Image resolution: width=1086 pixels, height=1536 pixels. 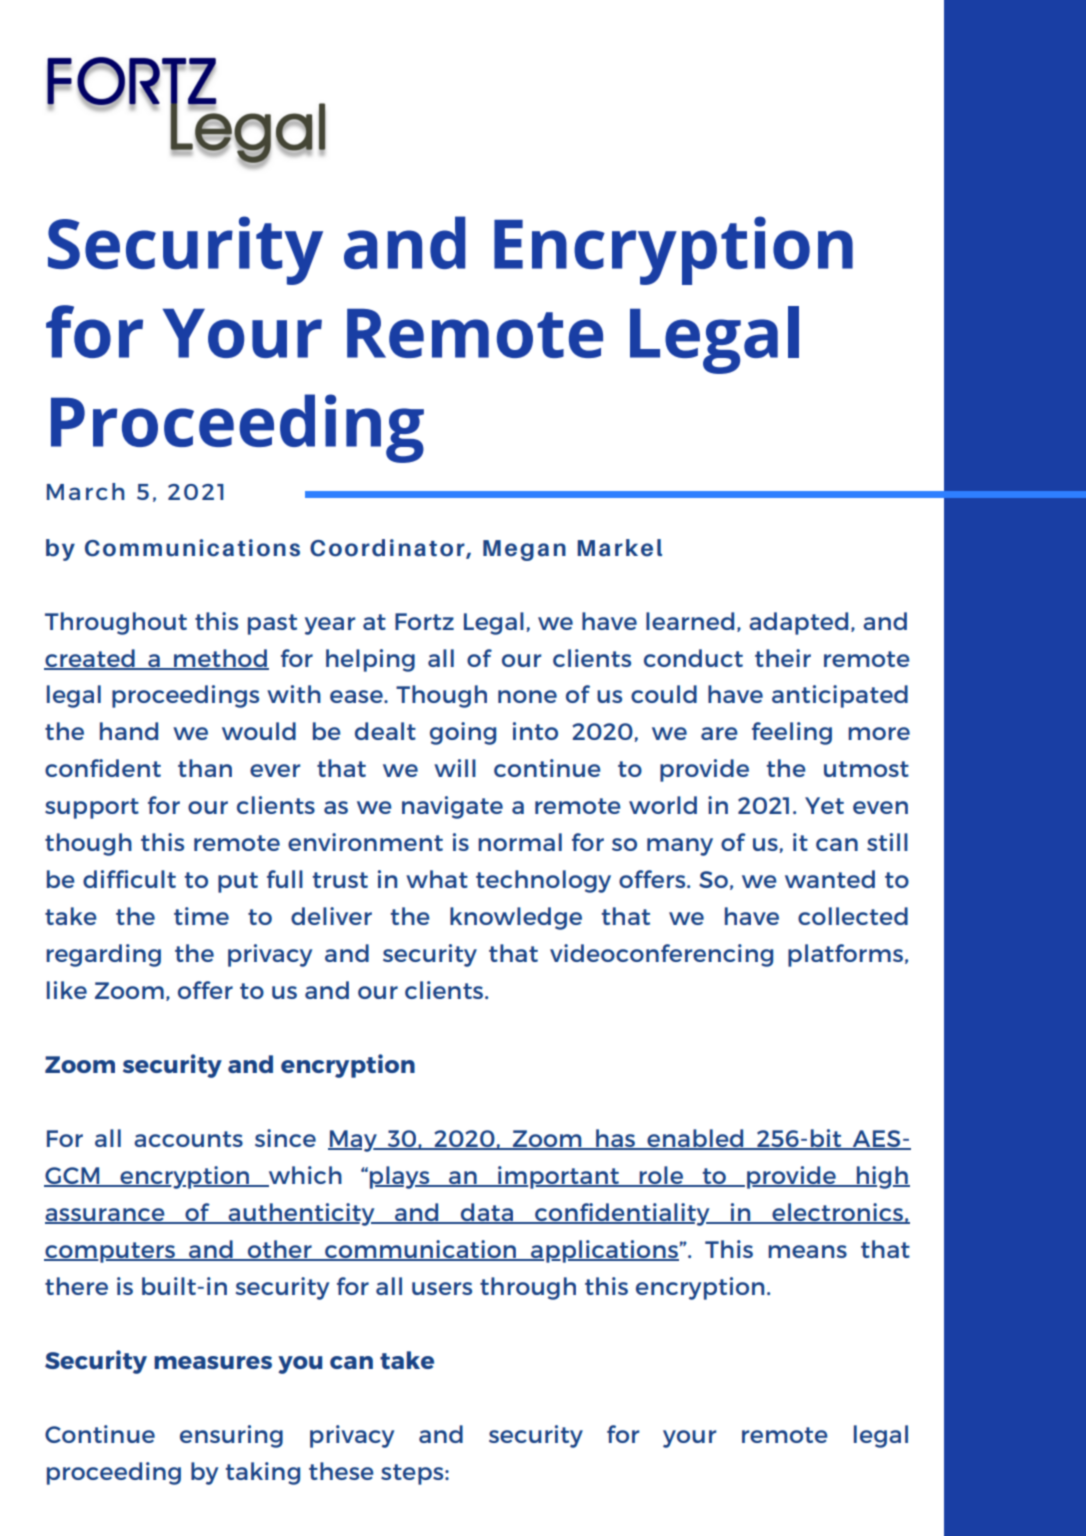 I want to click on March, so click(x=86, y=491).
